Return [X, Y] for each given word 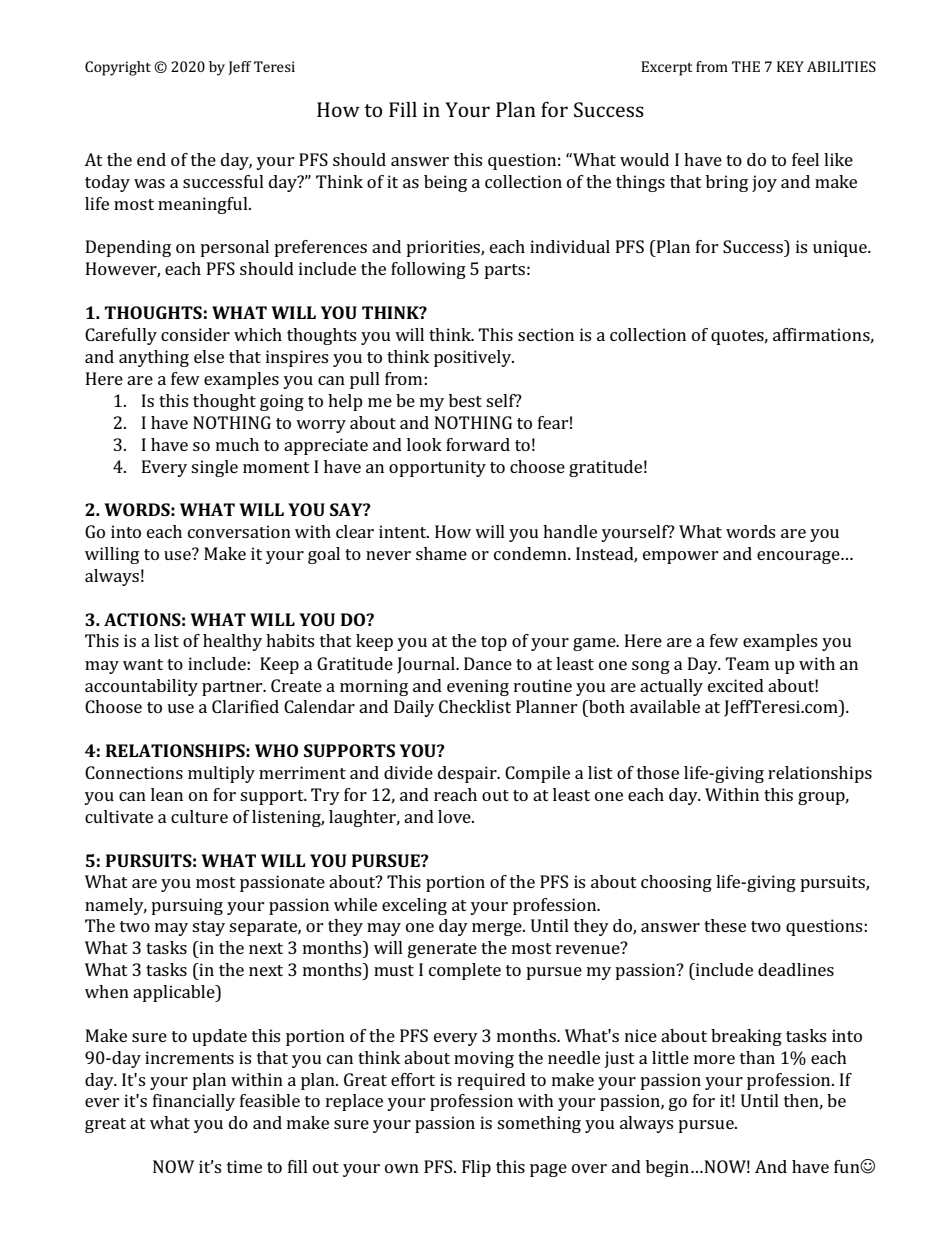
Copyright [118, 68]
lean [167, 794]
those [658, 772]
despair [468, 774]
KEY [790, 66]
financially [194, 1102]
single [214, 468]
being [445, 183]
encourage [799, 557]
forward [478, 444]
